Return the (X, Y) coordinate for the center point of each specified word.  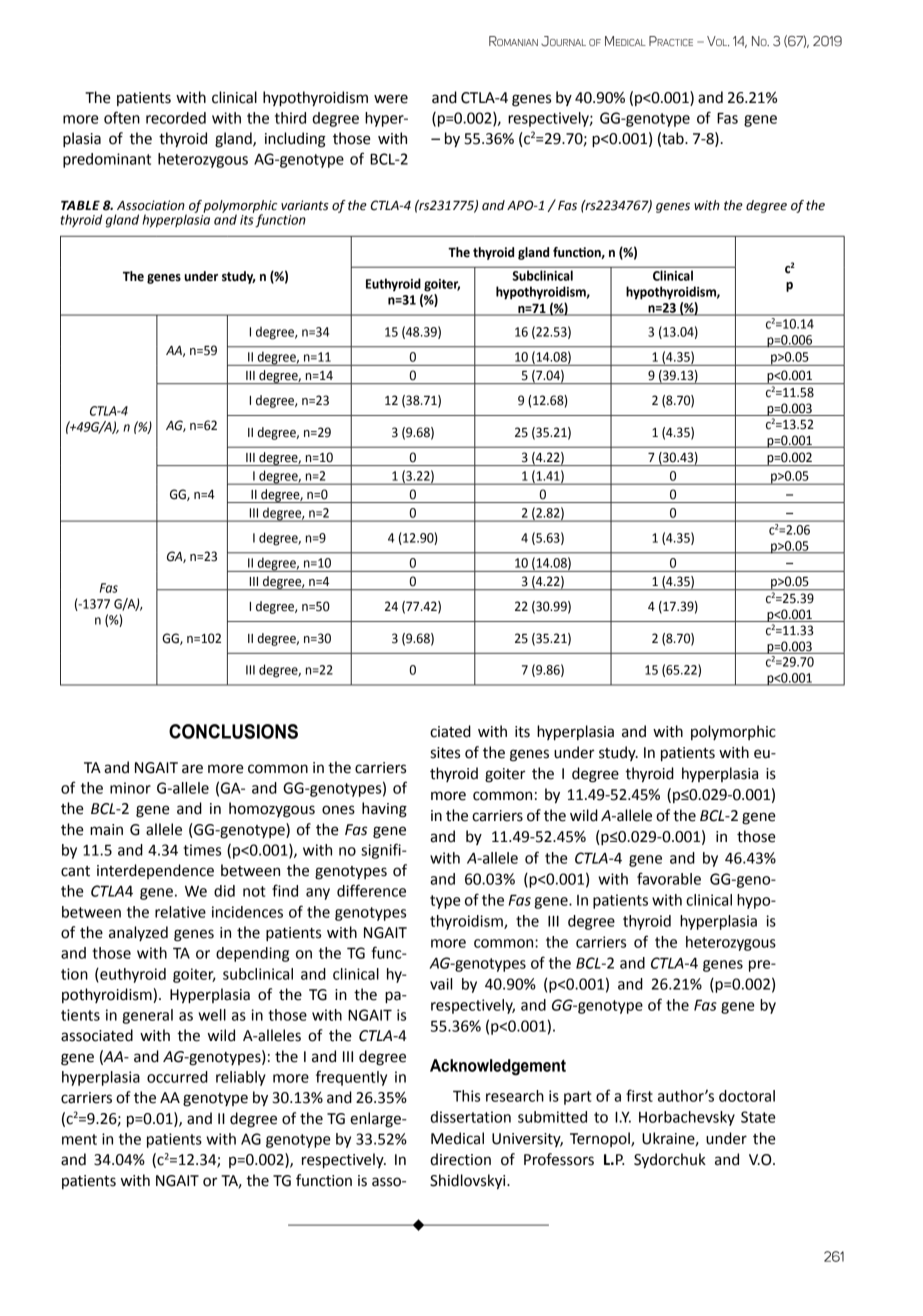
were (391, 99)
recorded (176, 118)
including (295, 140)
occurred (177, 1077)
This (466, 1096)
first (639, 1095)
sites (445, 753)
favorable (669, 878)
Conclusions (233, 731)
